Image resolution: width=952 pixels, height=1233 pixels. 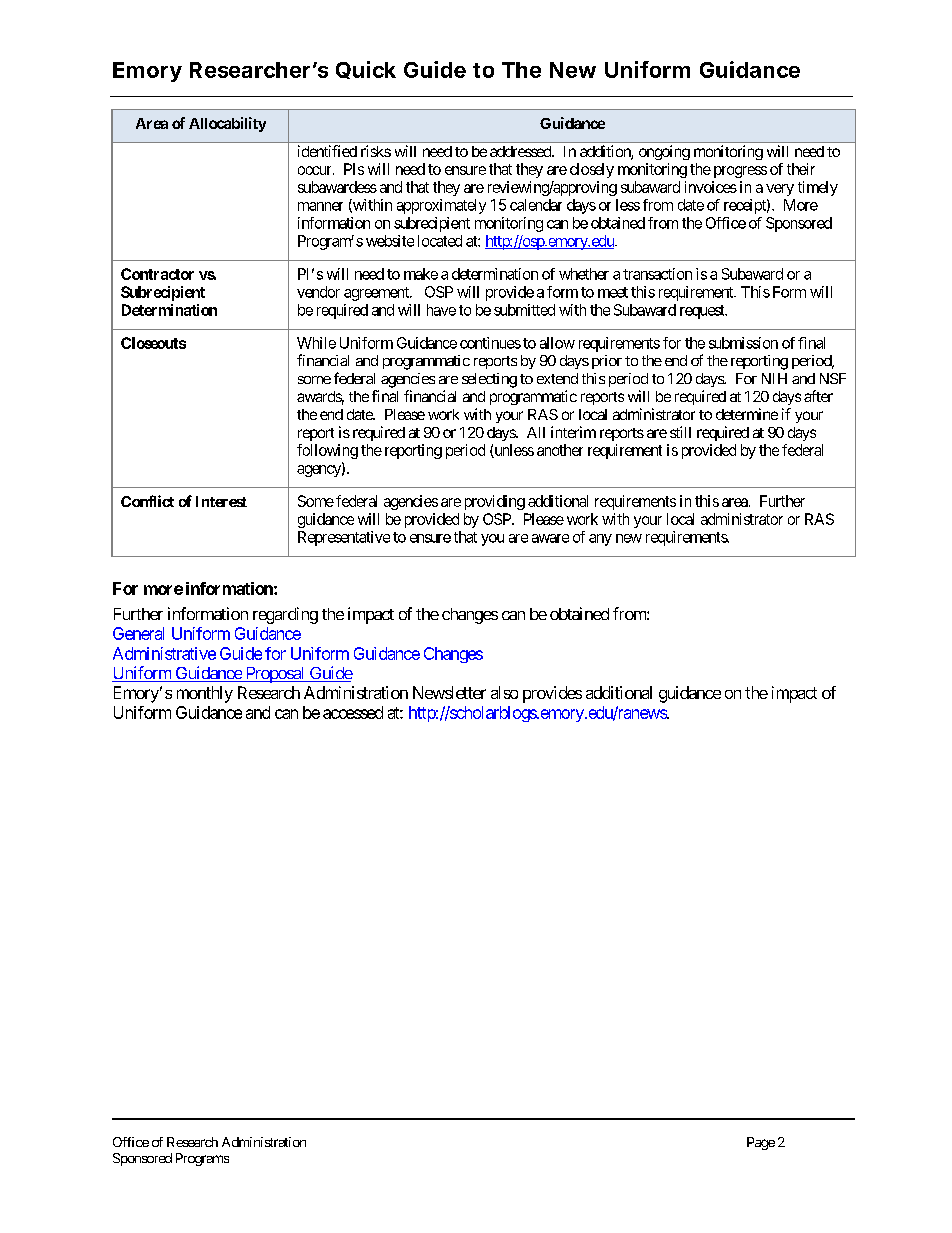 What do you see at coordinates (680, 432) in the document?
I see `still` at bounding box center [680, 432].
